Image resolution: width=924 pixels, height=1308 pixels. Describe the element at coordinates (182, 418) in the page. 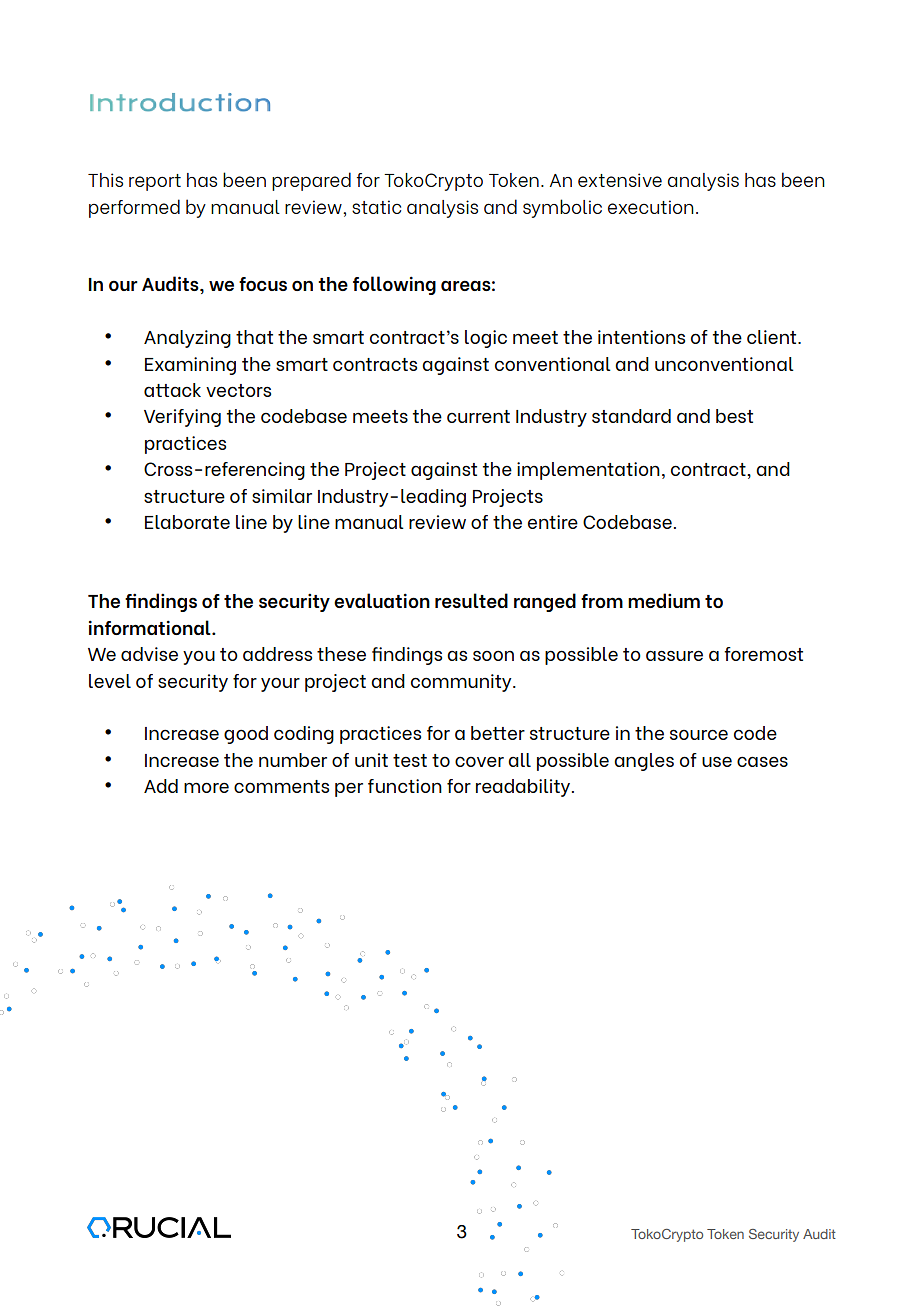

I see `Verifying` at that location.
